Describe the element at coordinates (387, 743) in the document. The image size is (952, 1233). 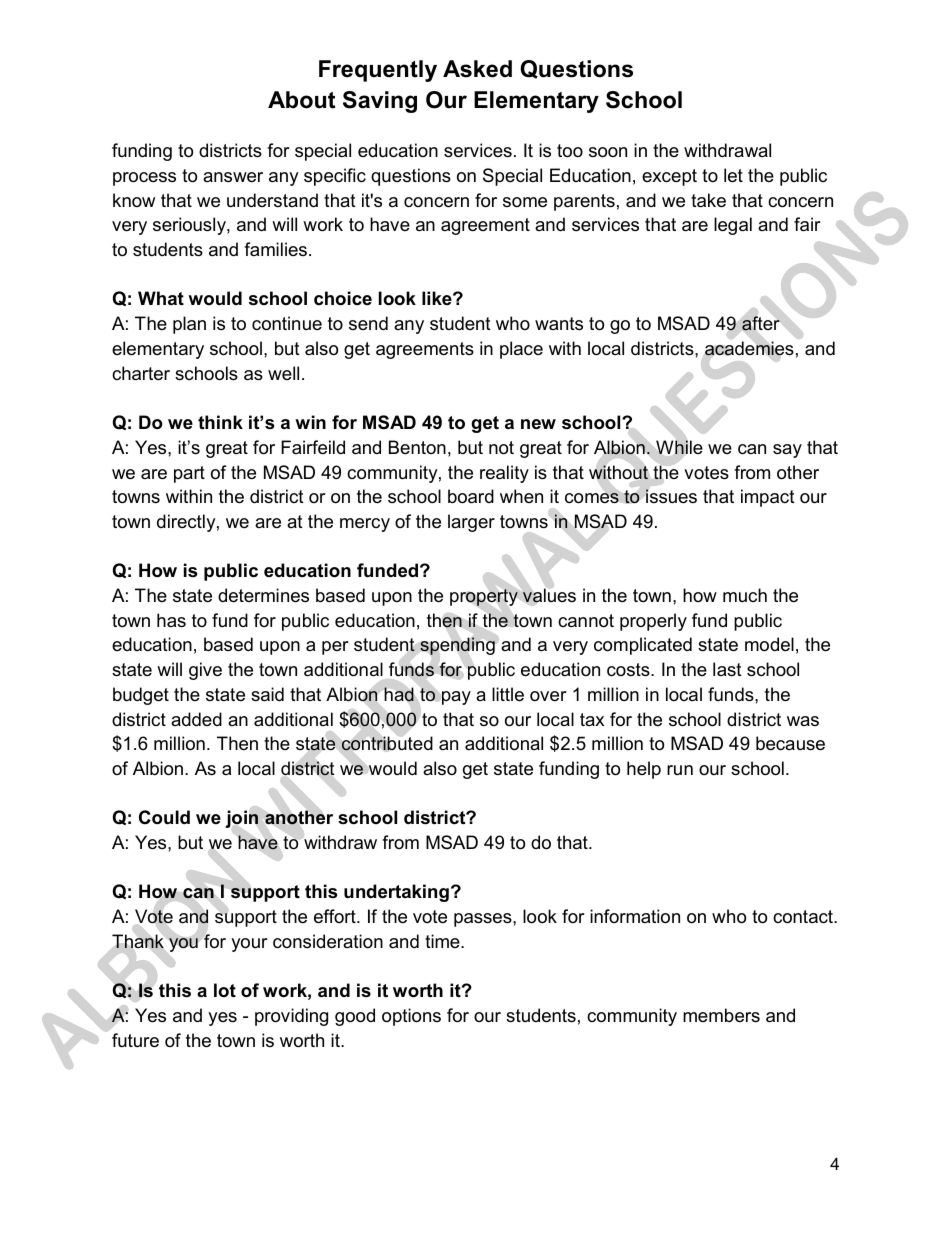
I see `contributed` at that location.
